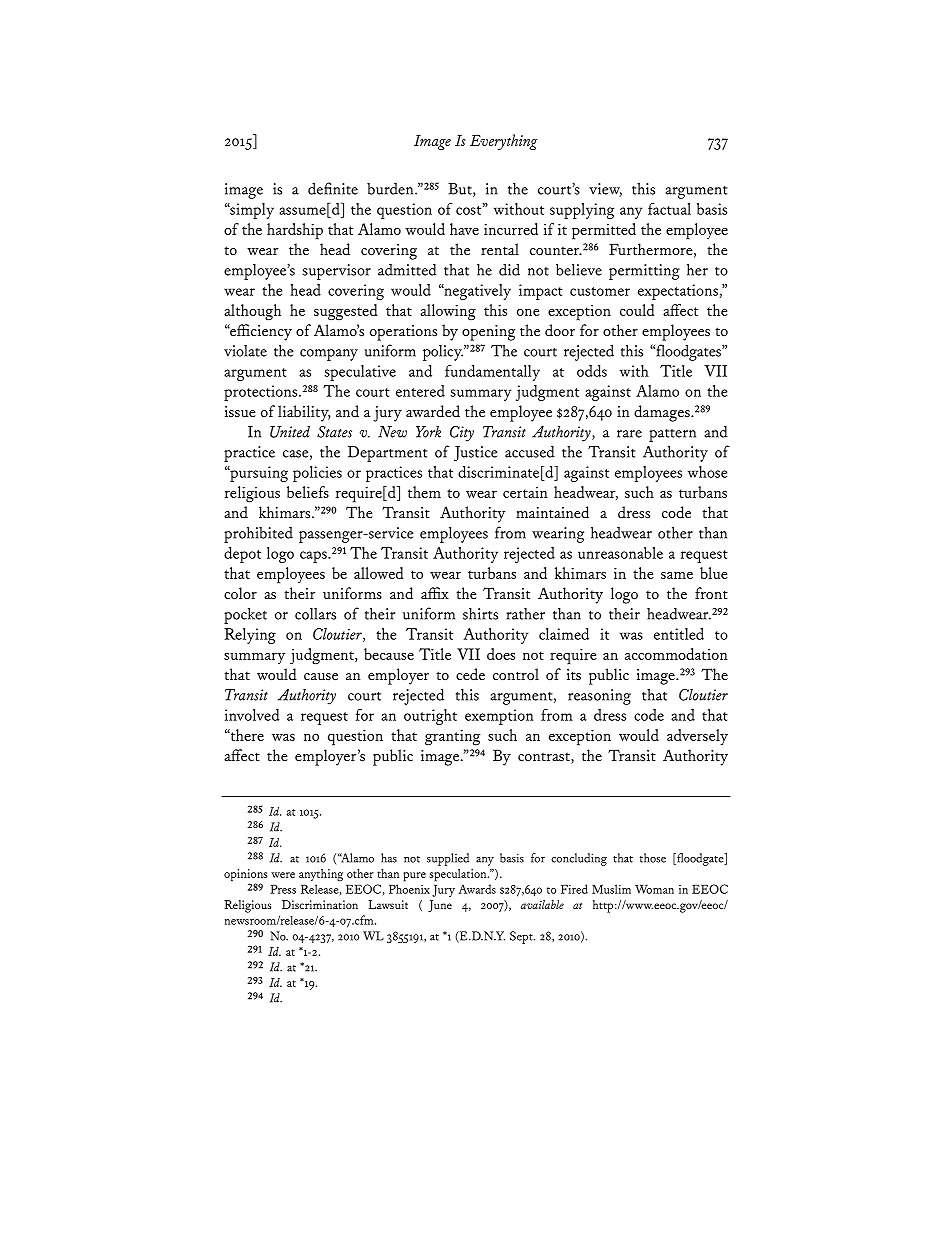 This page has width=952, height=1233. Describe the element at coordinates (304, 413) in the page. I see `liability` at that location.
